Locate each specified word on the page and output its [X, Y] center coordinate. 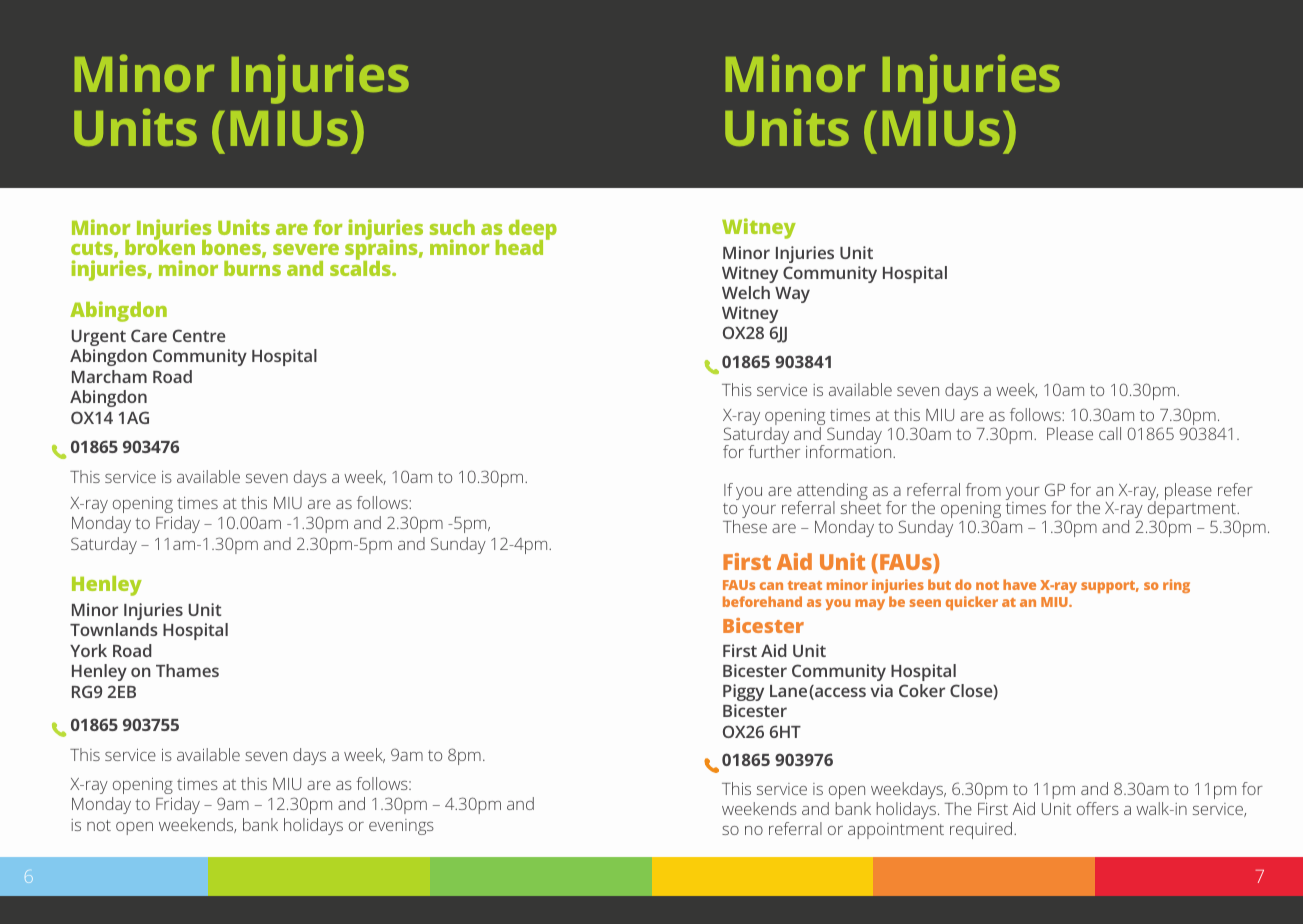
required [982, 830]
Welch [746, 292]
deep [533, 231]
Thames [187, 670]
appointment [896, 831]
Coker [922, 690]
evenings [401, 827]
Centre [199, 335]
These [745, 526]
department [1193, 510]
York [88, 650]
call [1110, 433]
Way [792, 295]
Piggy [743, 692]
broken [160, 246]
